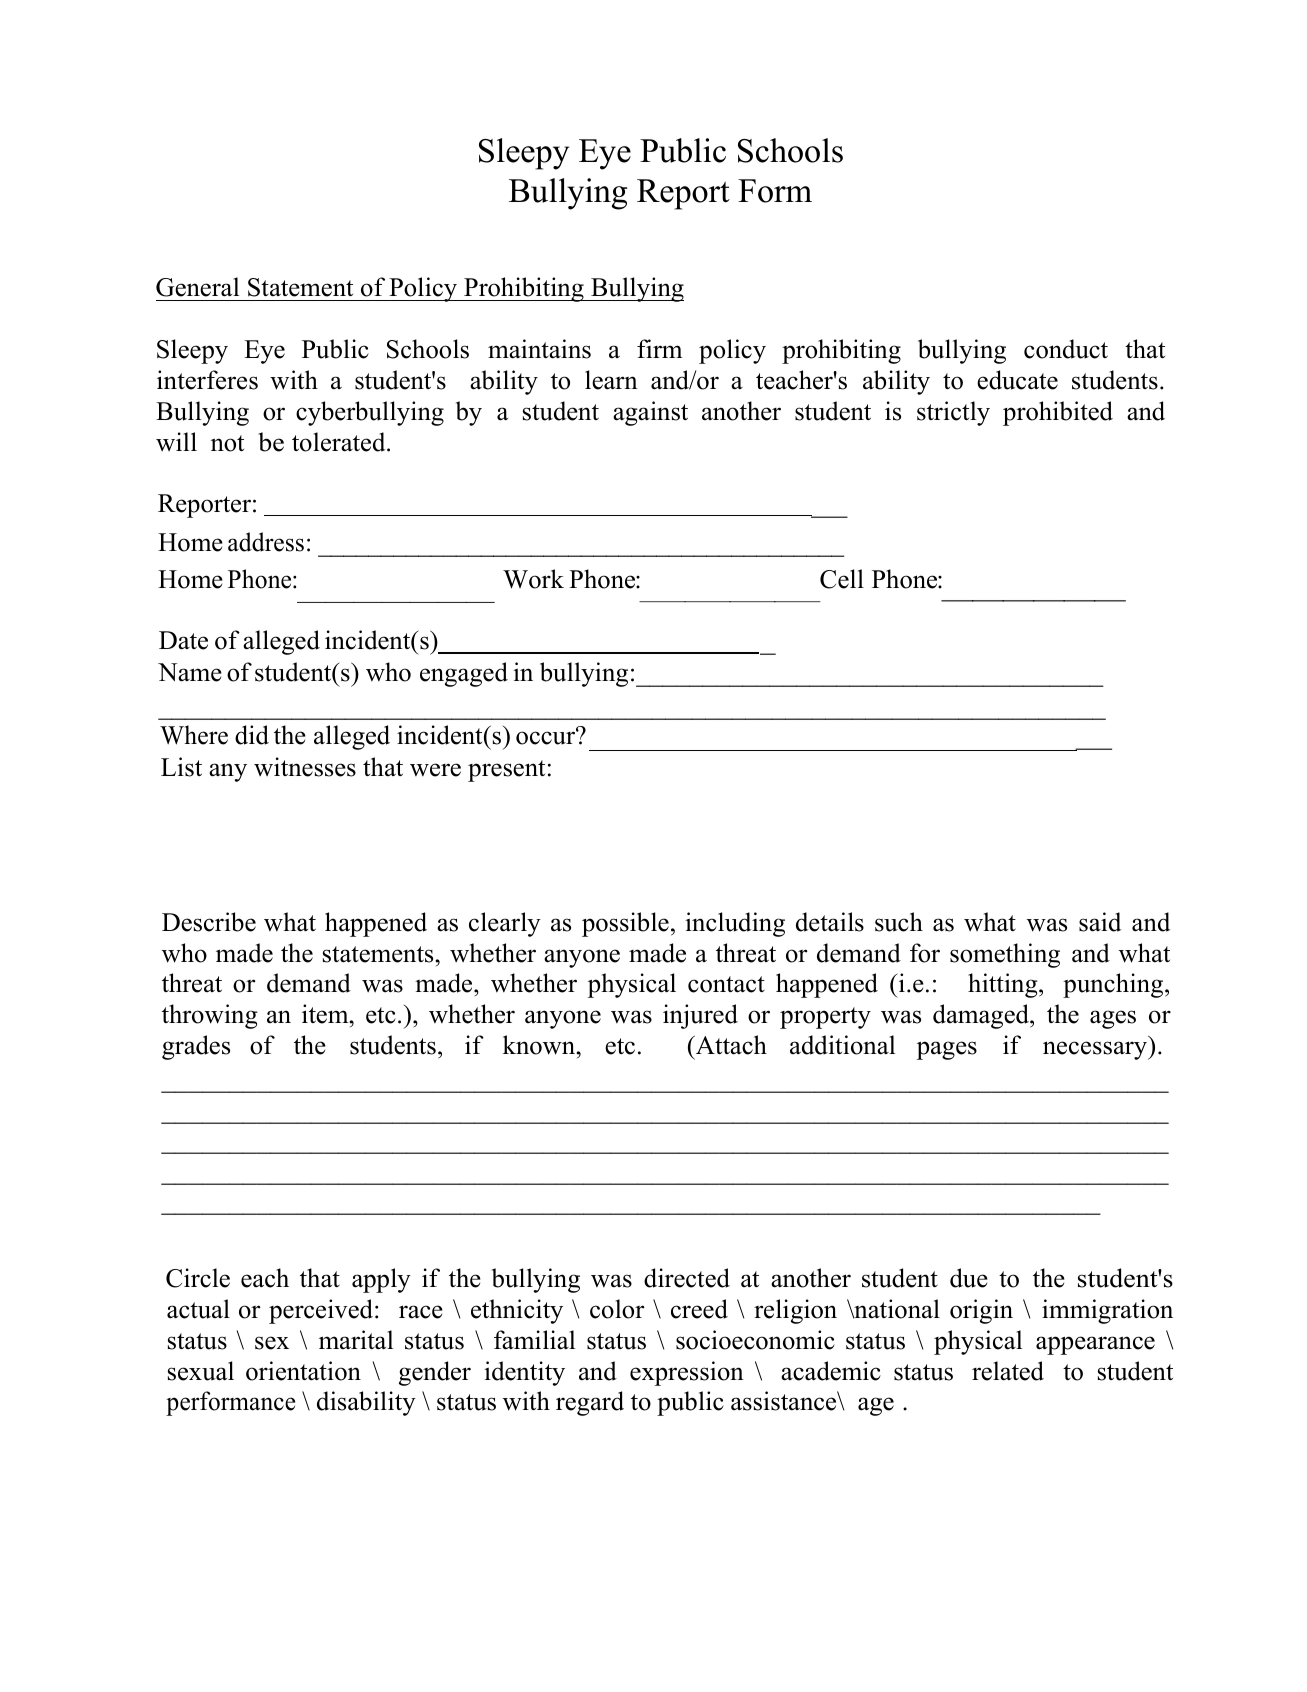  What do you see at coordinates (1100, 922) in the document?
I see `said` at bounding box center [1100, 922].
